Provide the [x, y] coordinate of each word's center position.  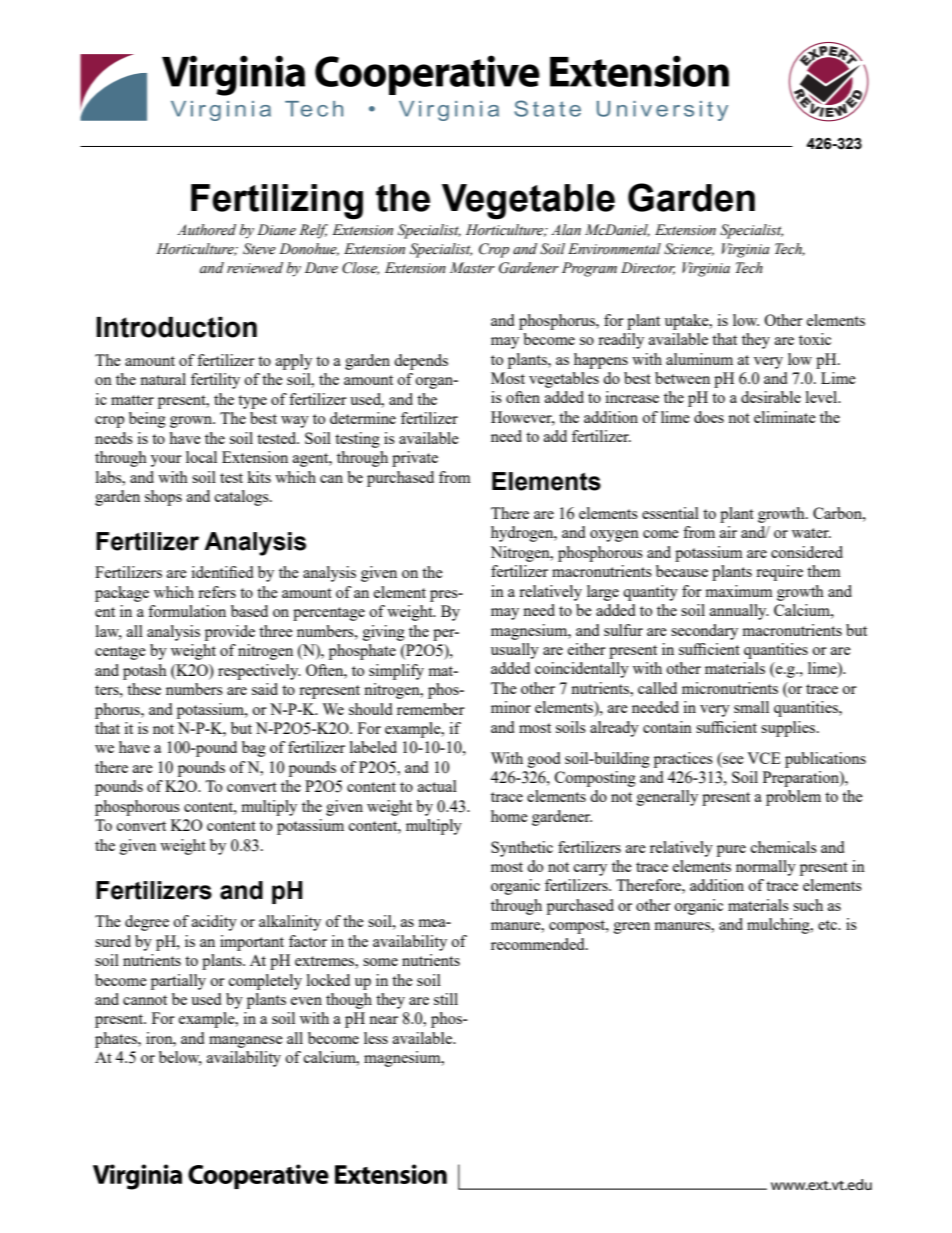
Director [648, 268]
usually [515, 651]
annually [739, 612]
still [446, 999]
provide [230, 633]
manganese [246, 1042]
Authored [206, 230]
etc [828, 925]
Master [472, 268]
